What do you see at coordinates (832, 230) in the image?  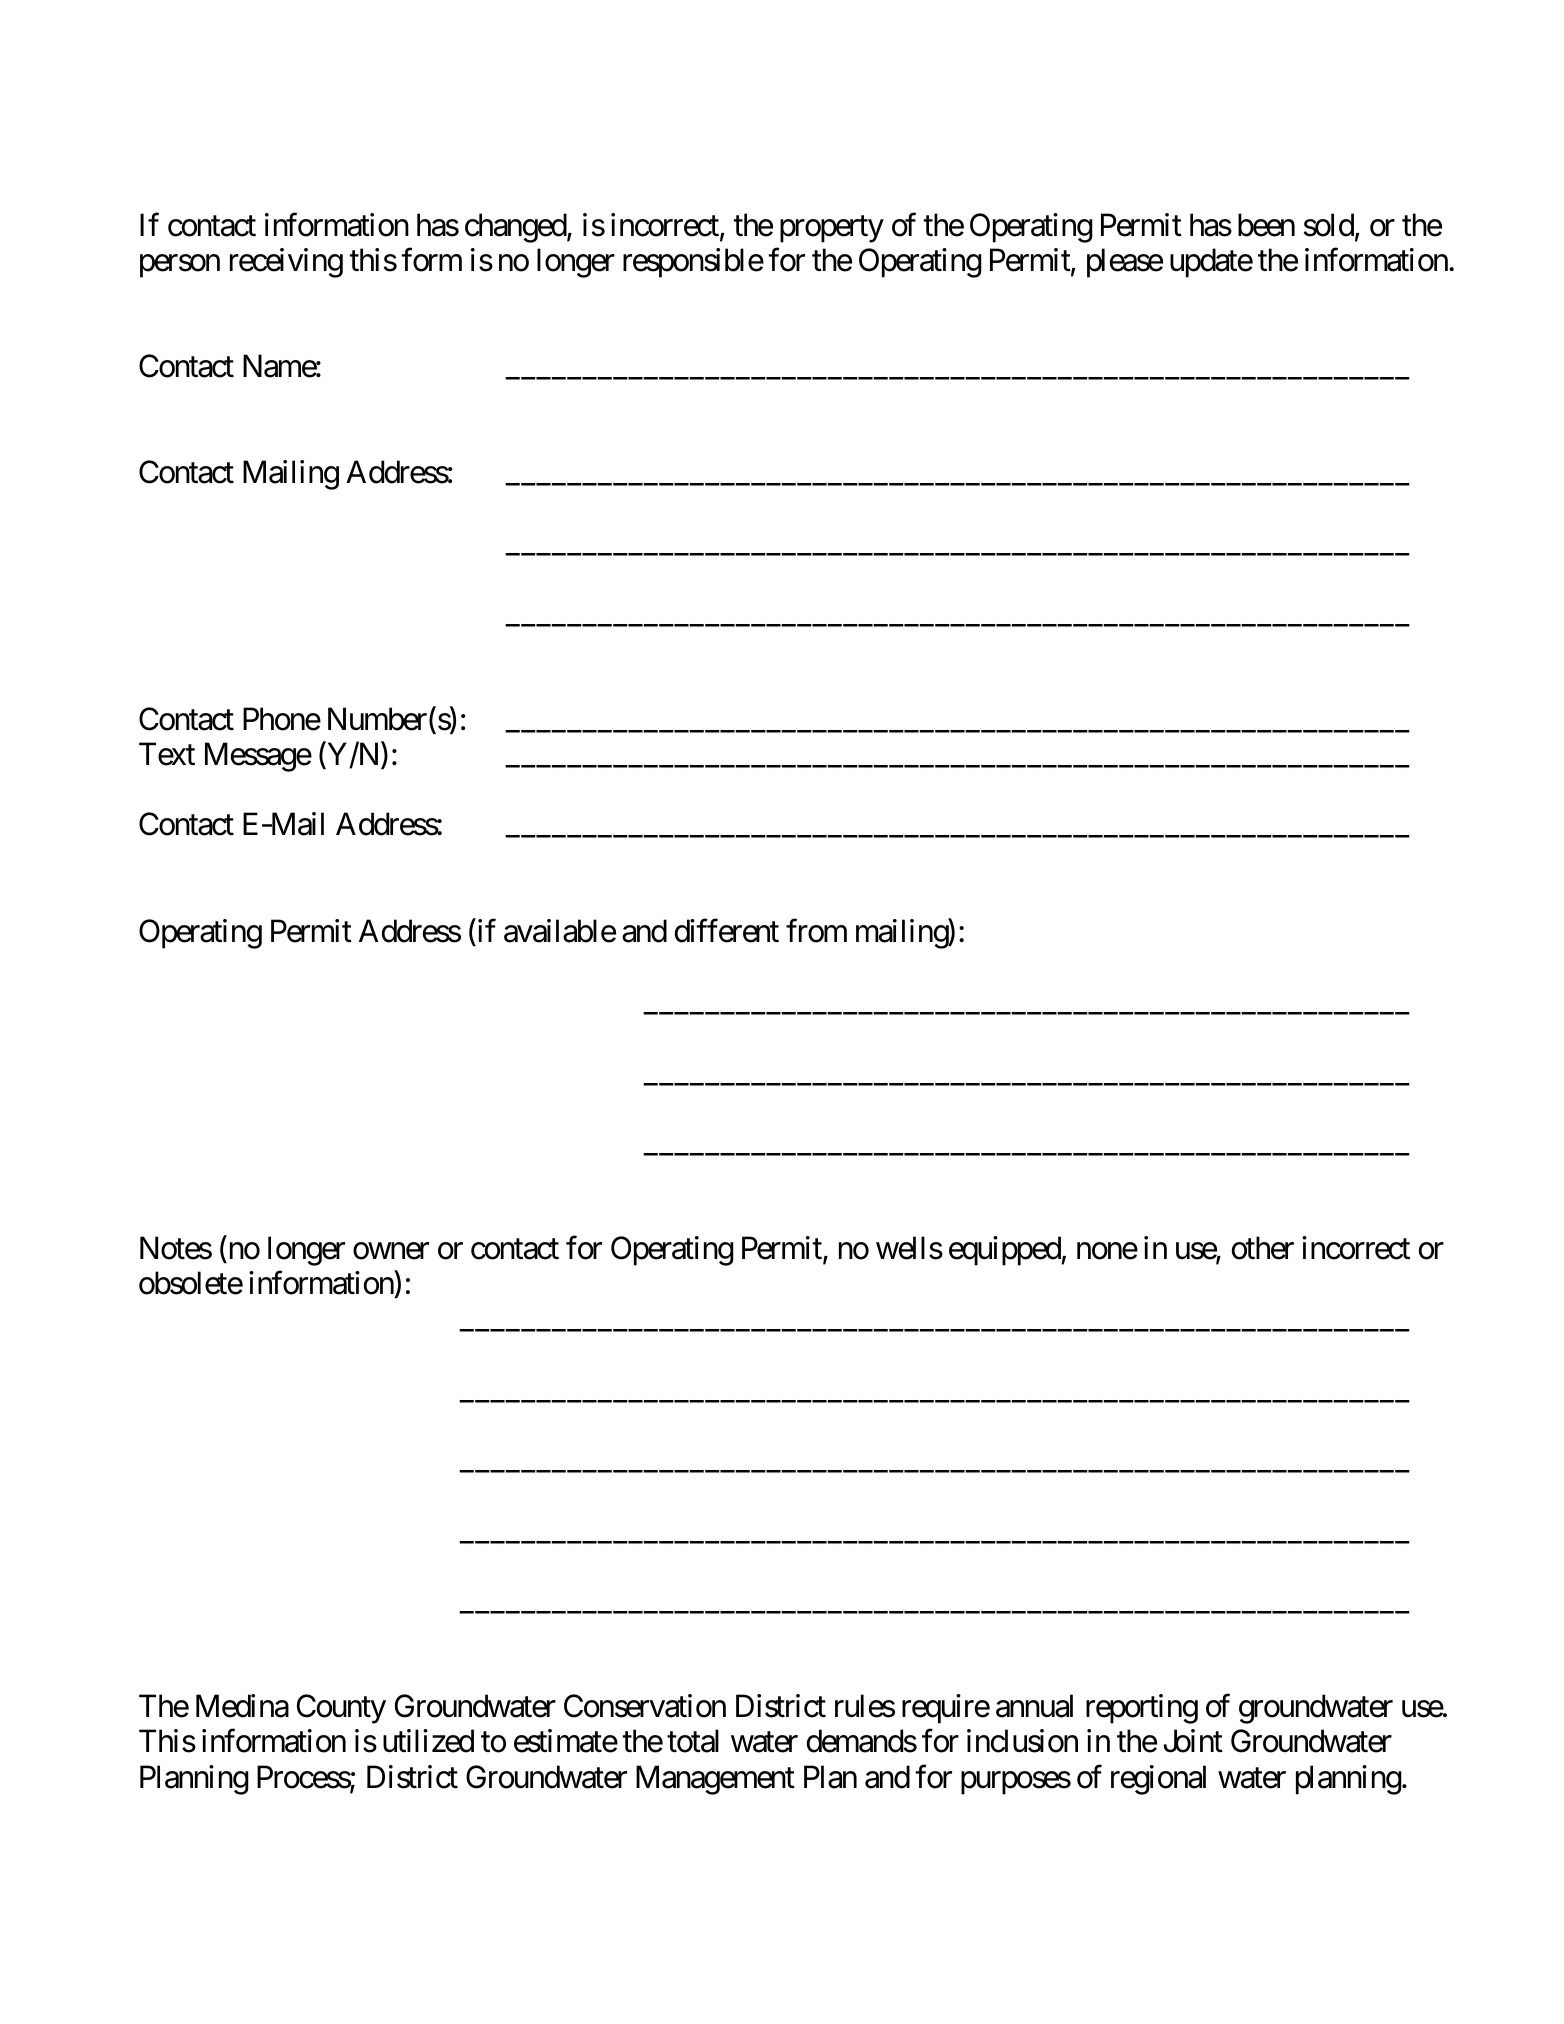 I see `property` at bounding box center [832, 230].
